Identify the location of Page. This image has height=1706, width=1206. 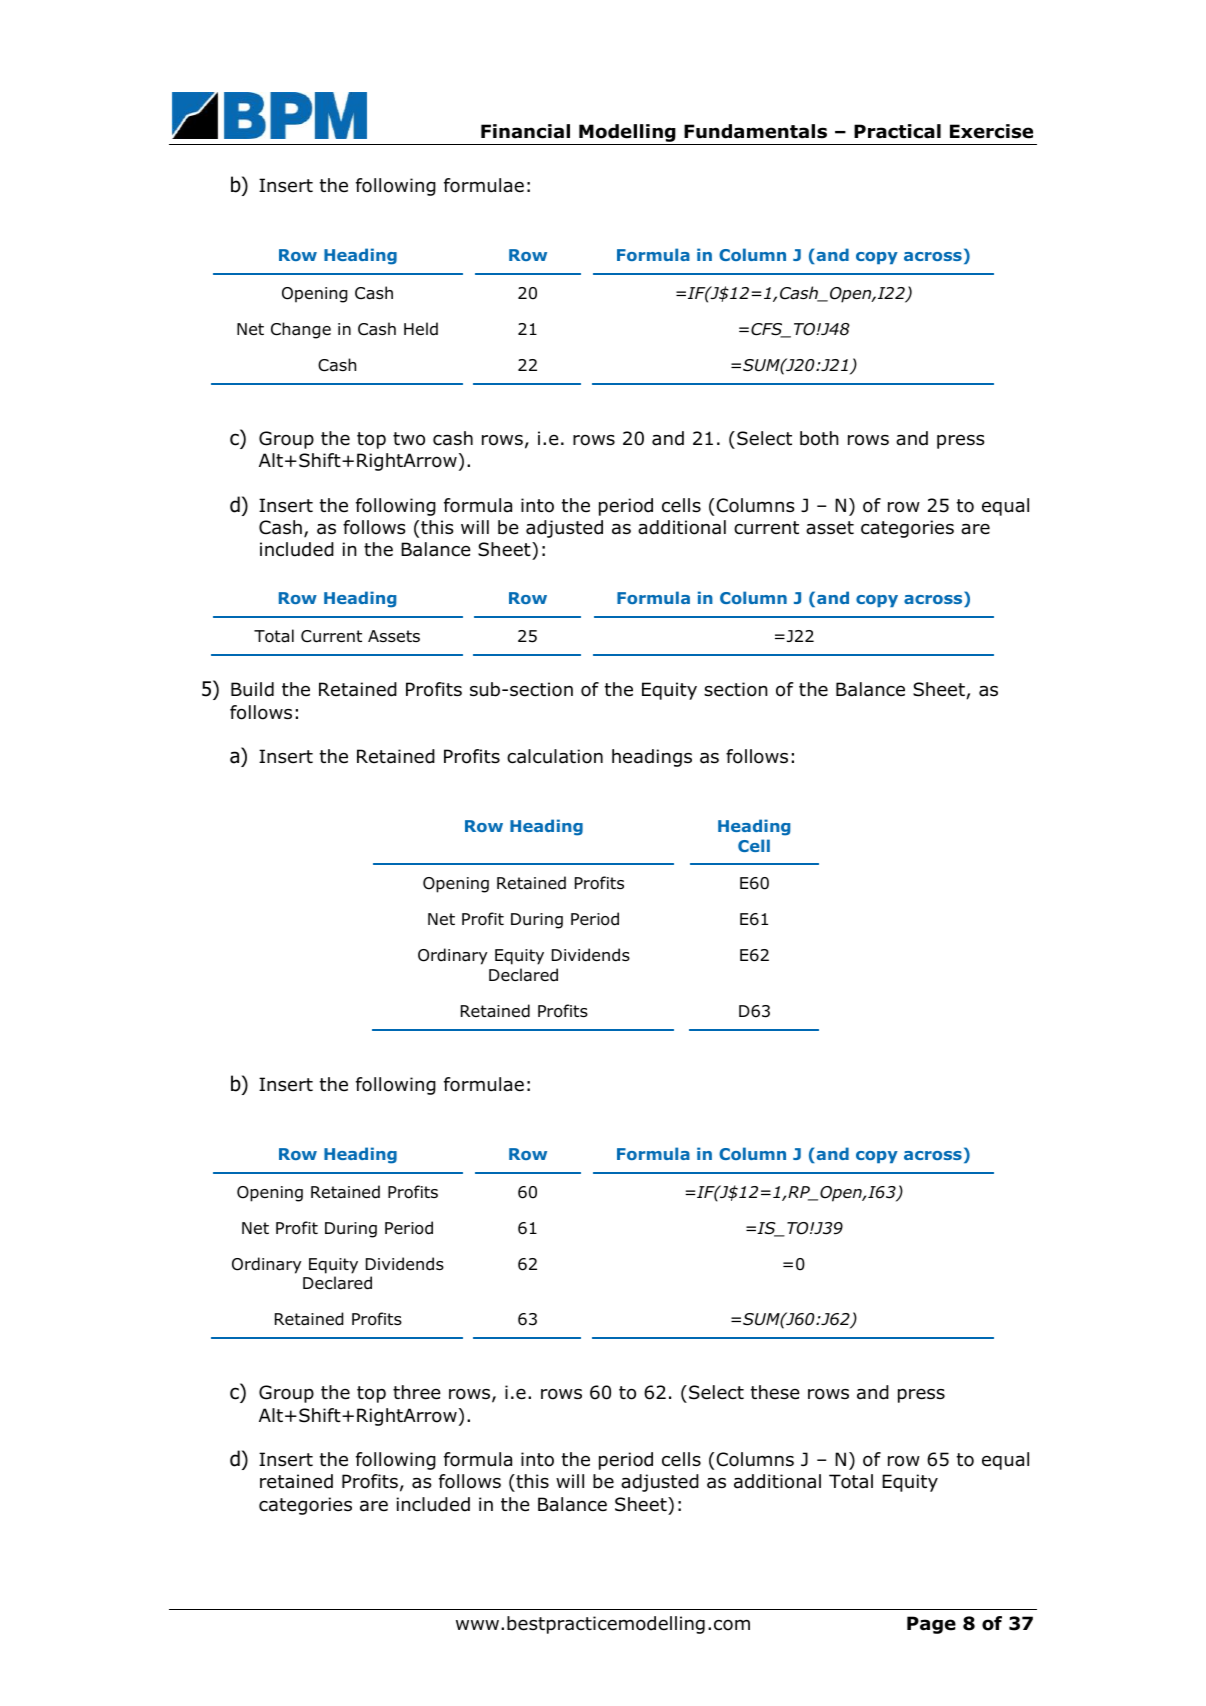
(931, 1625).
